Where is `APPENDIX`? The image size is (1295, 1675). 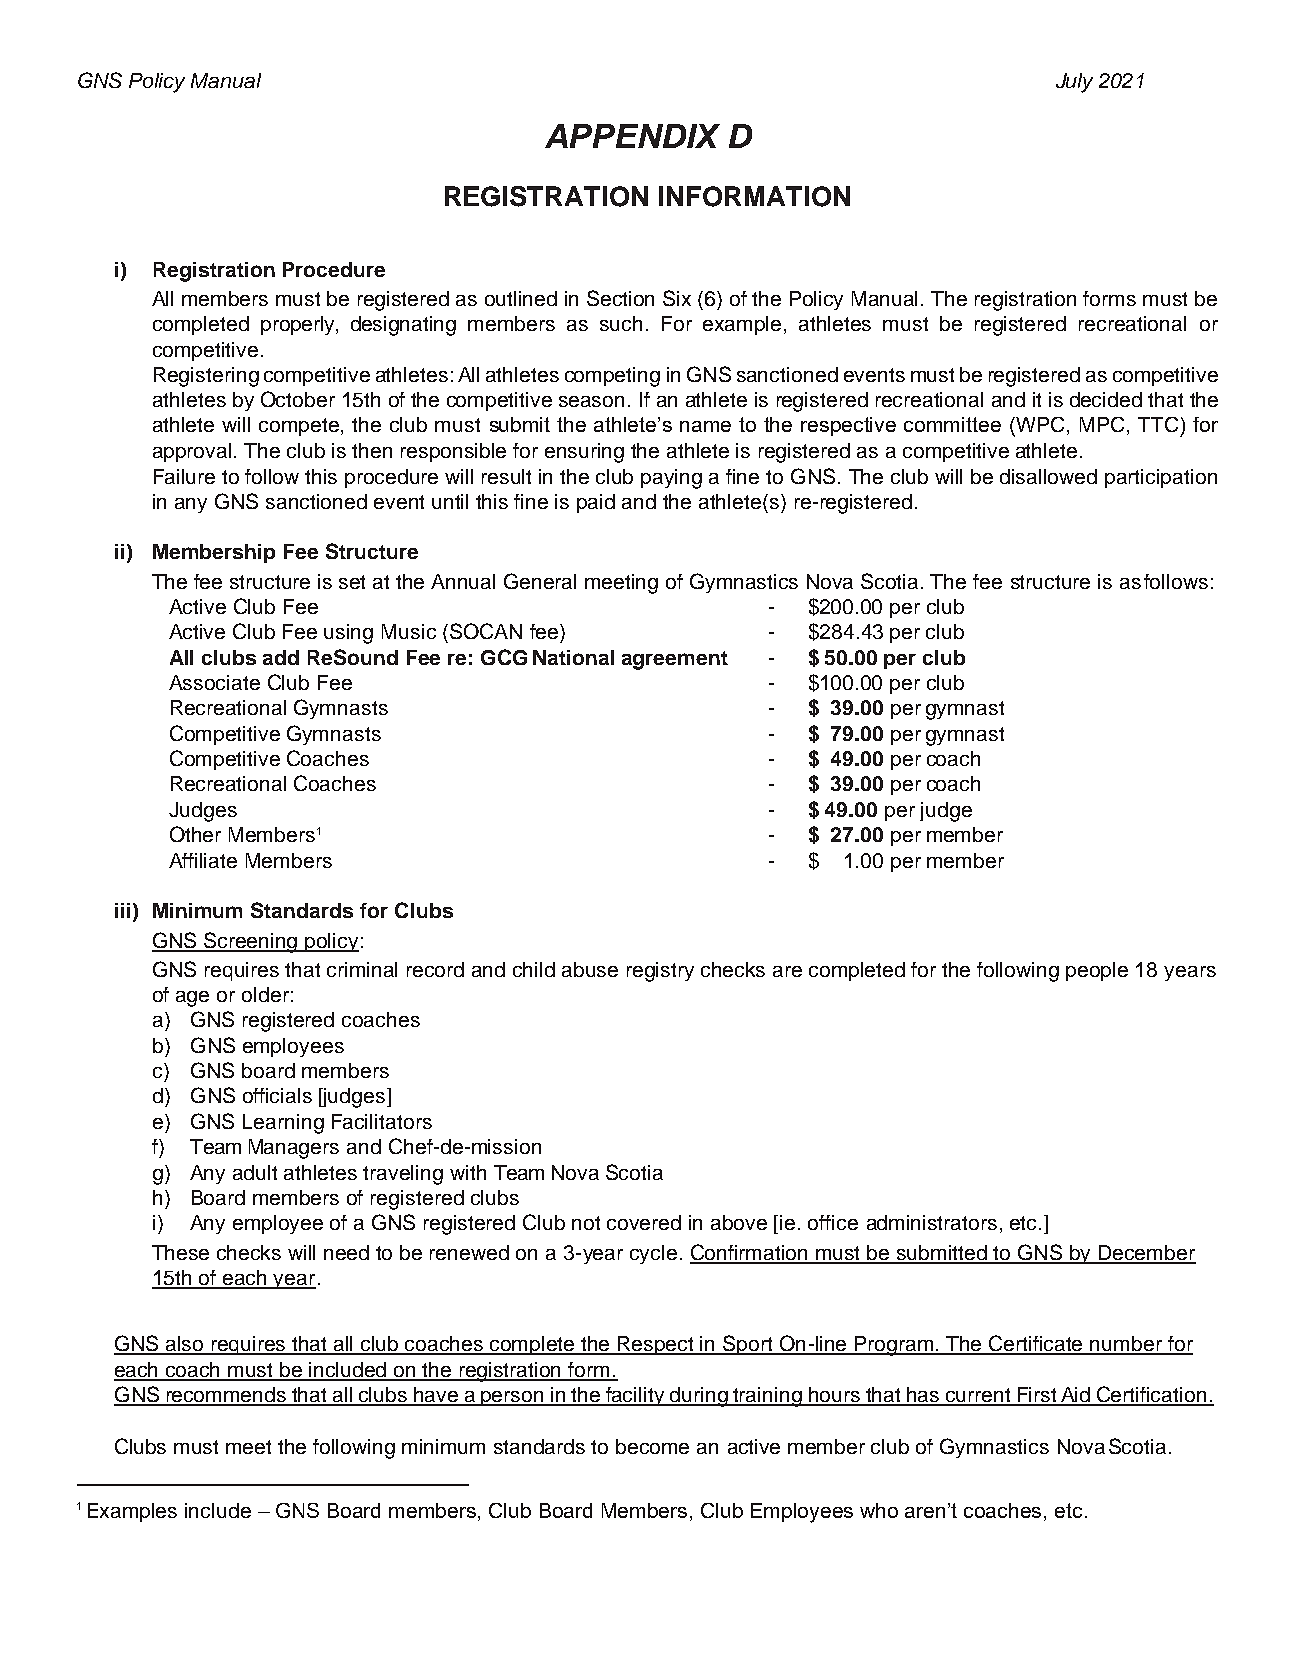 APPENDIX is located at coordinates (632, 136).
